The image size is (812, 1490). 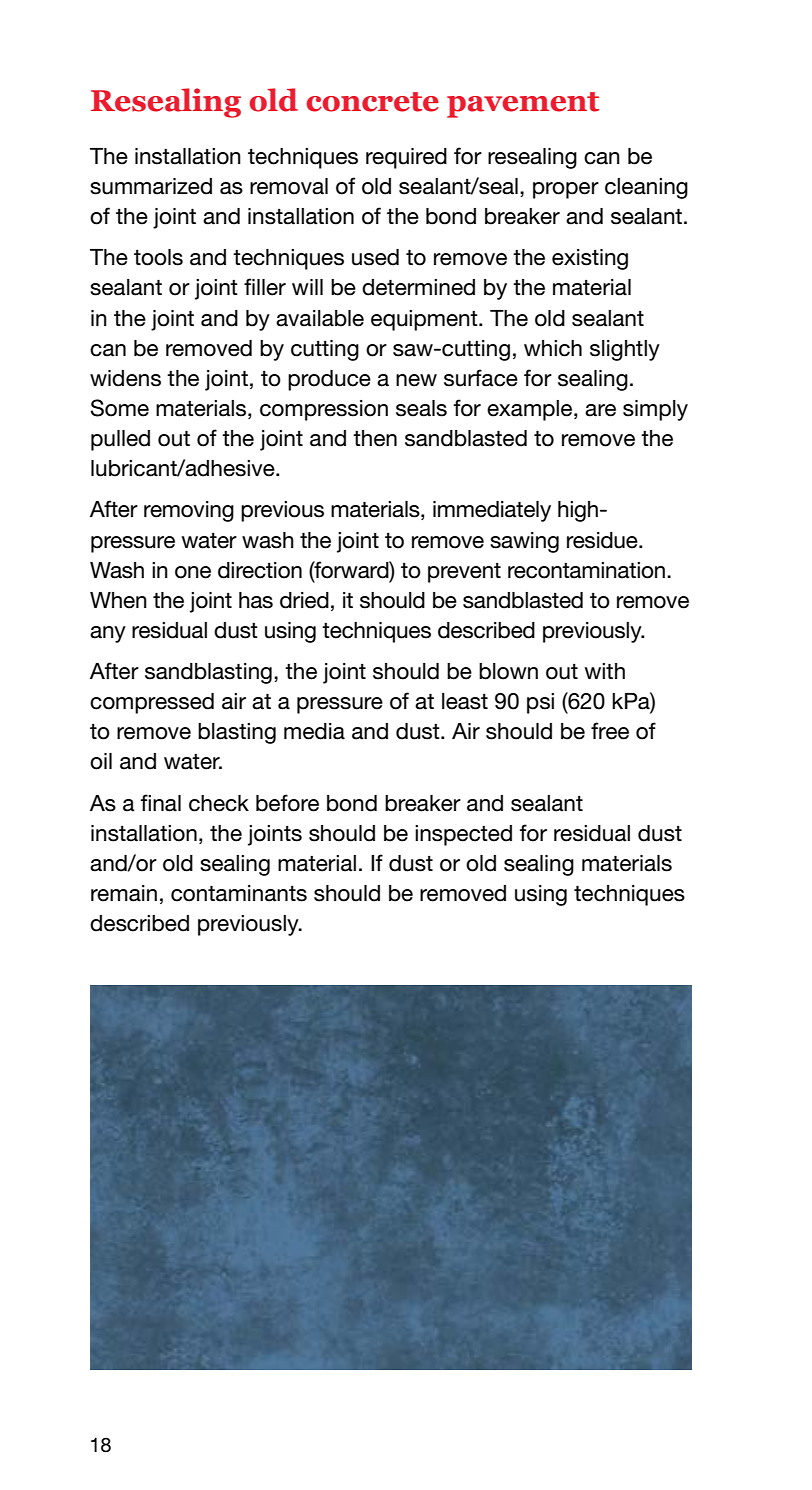 What do you see at coordinates (304, 600) in the document?
I see `dried` at bounding box center [304, 600].
